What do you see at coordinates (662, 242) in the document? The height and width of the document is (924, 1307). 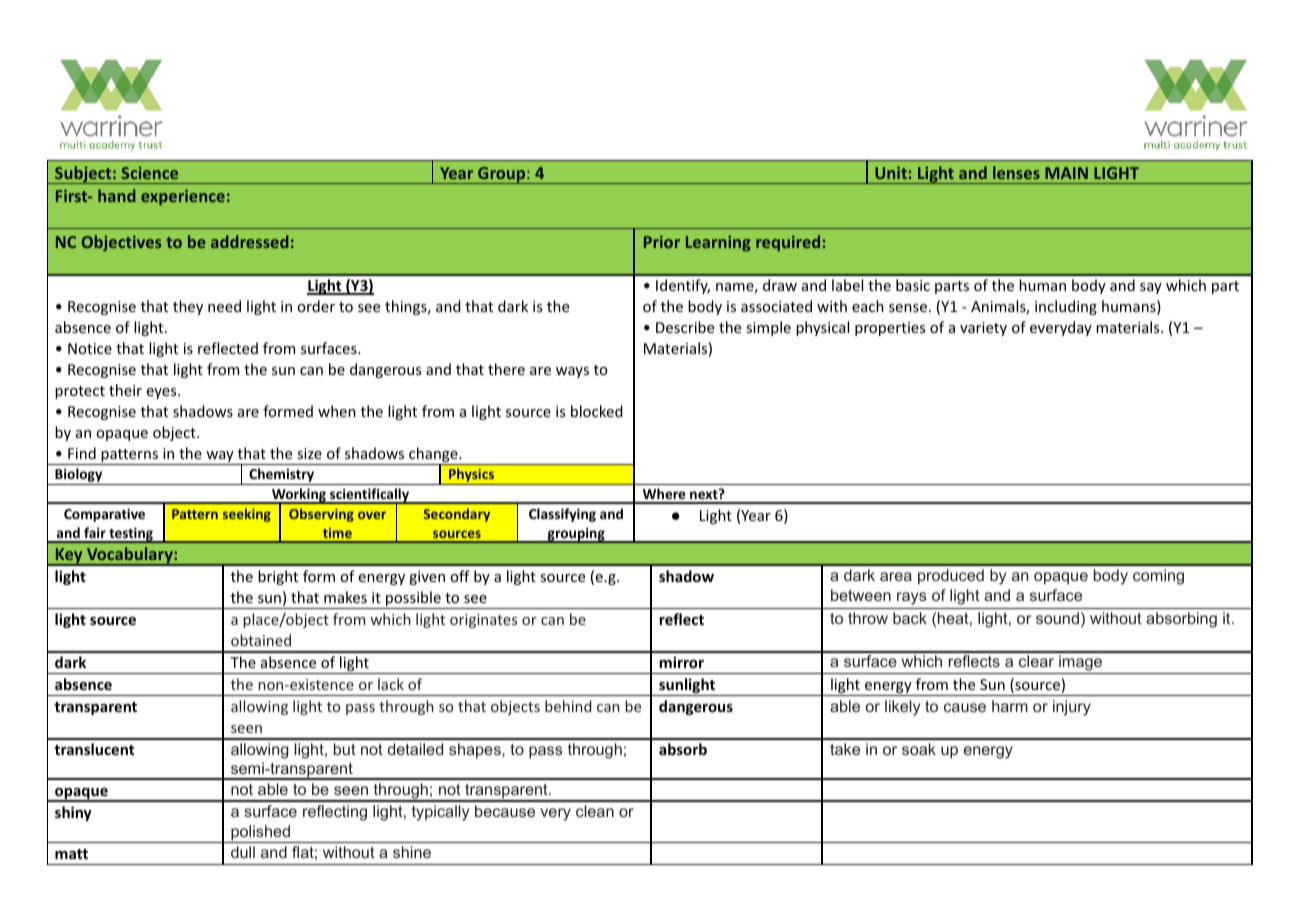 I see `Prior` at bounding box center [662, 242].
